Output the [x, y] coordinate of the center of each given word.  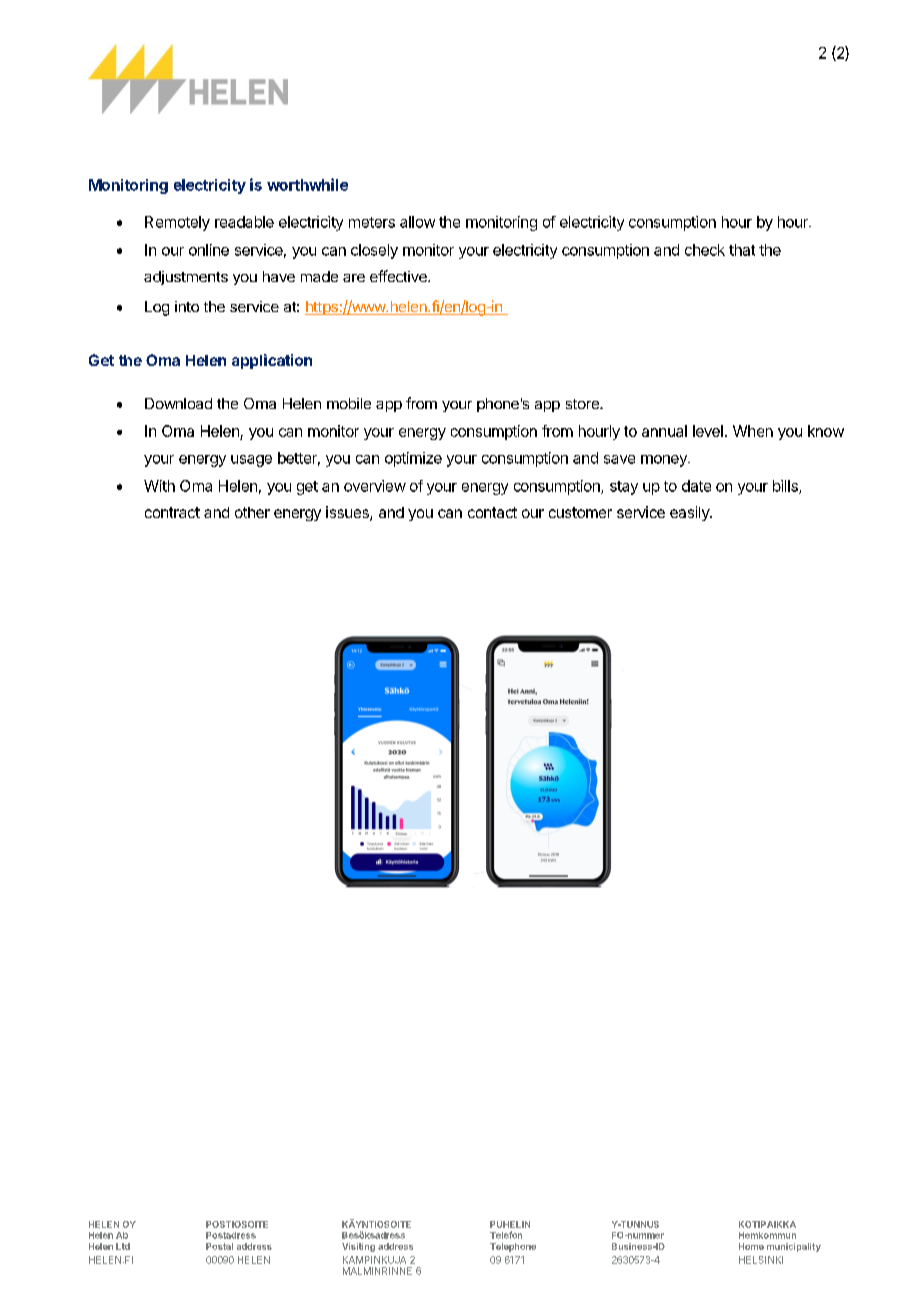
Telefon [506, 1235]
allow [417, 222]
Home [751, 1246]
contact [492, 512]
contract [172, 512]
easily [690, 513]
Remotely [177, 223]
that [742, 250]
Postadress [231, 1235]
